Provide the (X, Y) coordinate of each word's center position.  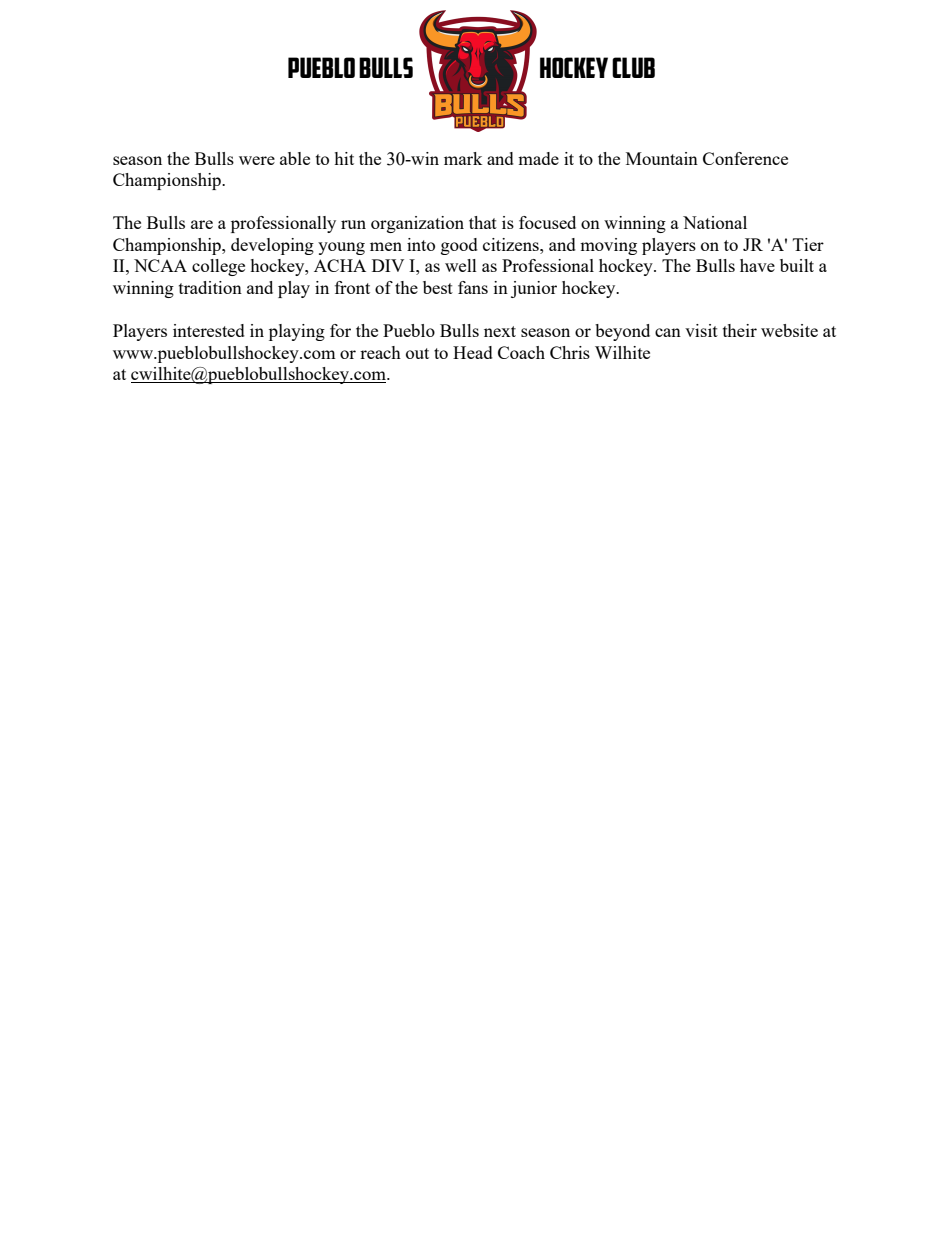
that (483, 222)
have (757, 265)
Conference (745, 158)
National (715, 222)
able (295, 158)
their (740, 330)
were (257, 160)
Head (473, 352)
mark (463, 158)
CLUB (633, 67)
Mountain (662, 158)
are (202, 224)
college (218, 267)
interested (209, 330)
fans (473, 287)
